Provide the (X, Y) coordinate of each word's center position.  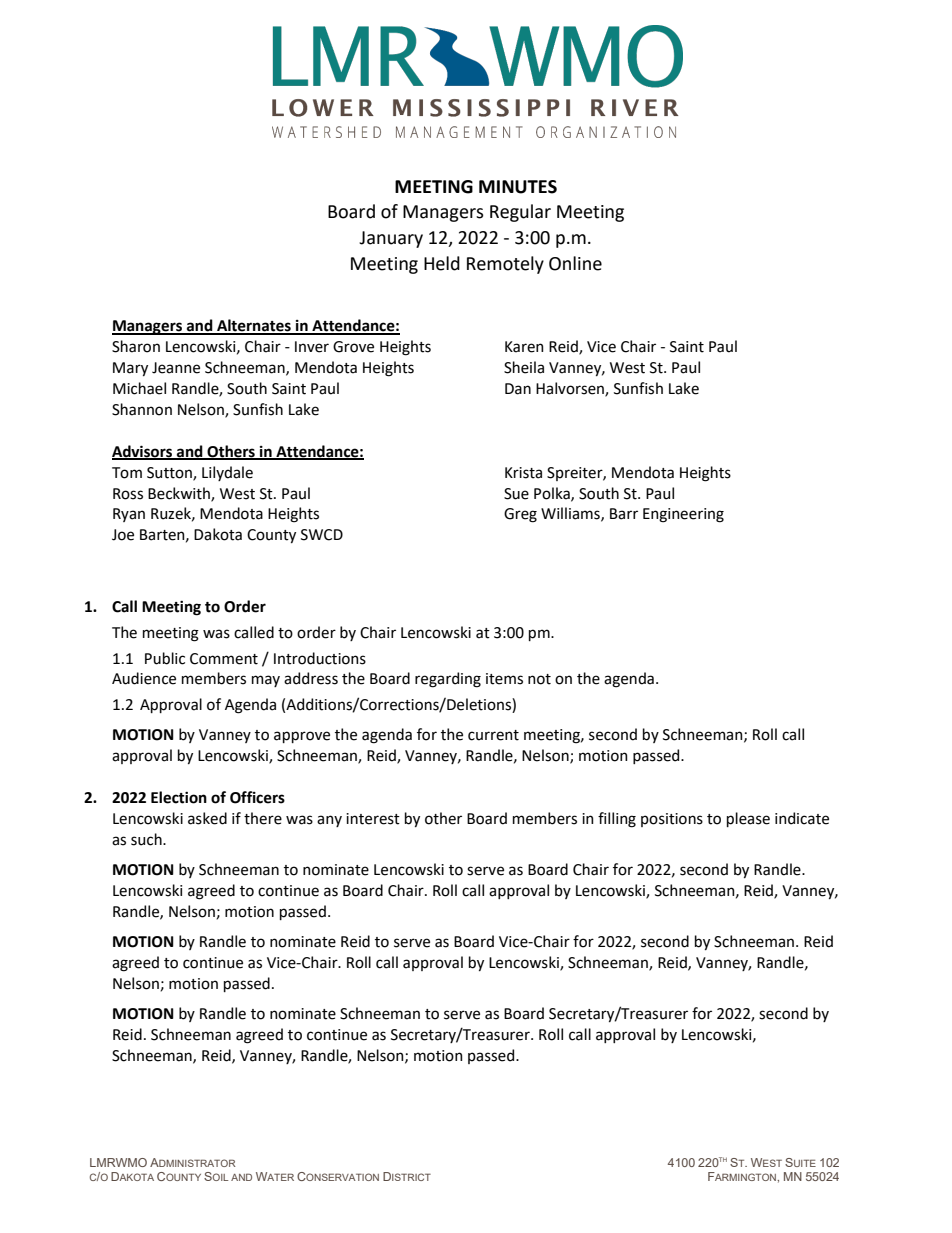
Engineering (683, 515)
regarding (448, 680)
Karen (524, 347)
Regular (520, 213)
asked (207, 818)
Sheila (524, 367)
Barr (624, 514)
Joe (123, 535)
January (391, 239)
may (266, 681)
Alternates (254, 326)
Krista (523, 473)
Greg (520, 515)
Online (575, 263)
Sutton (170, 473)
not (539, 679)
